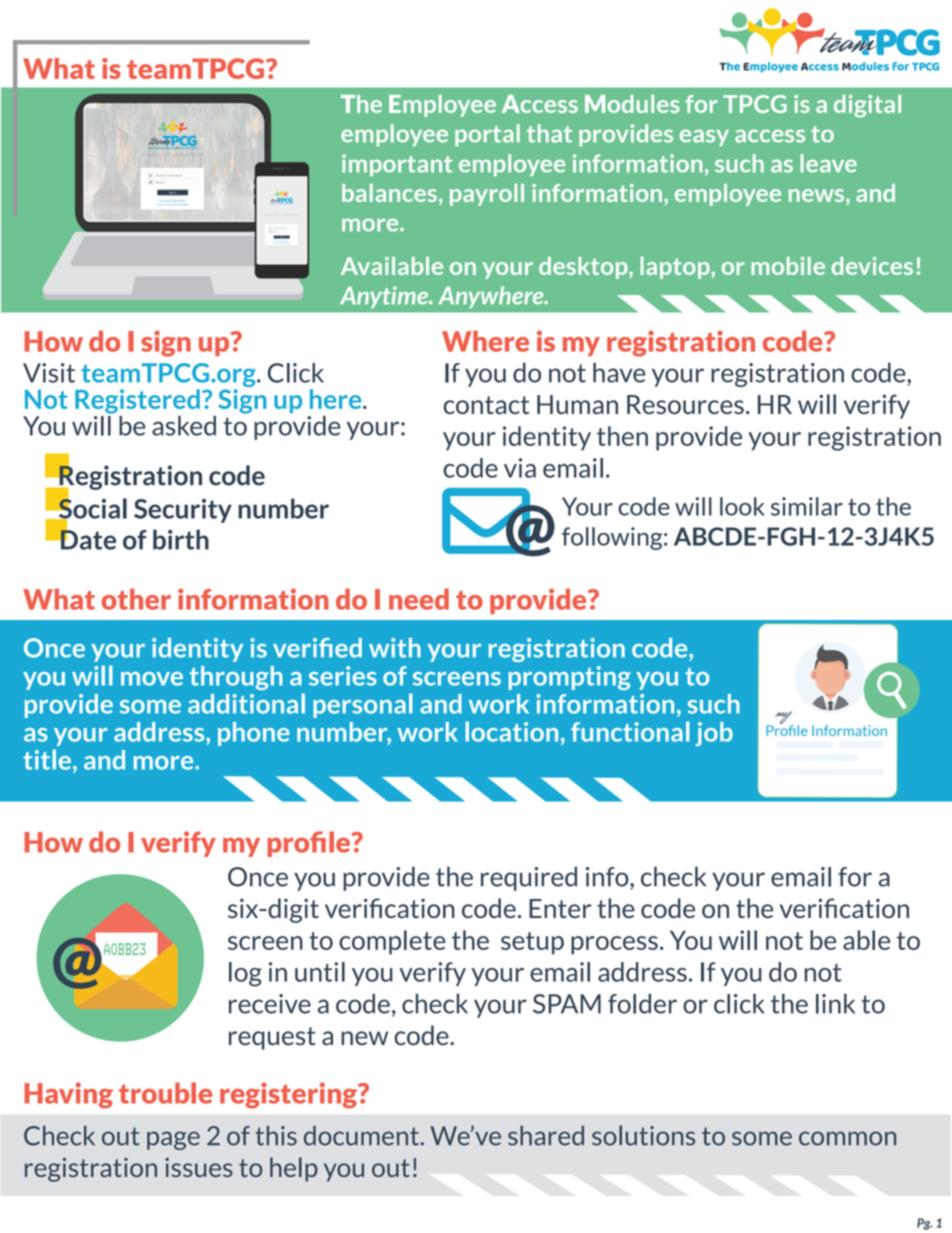  Describe the element at coordinates (258, 877) in the screenshot. I see `Once` at that location.
